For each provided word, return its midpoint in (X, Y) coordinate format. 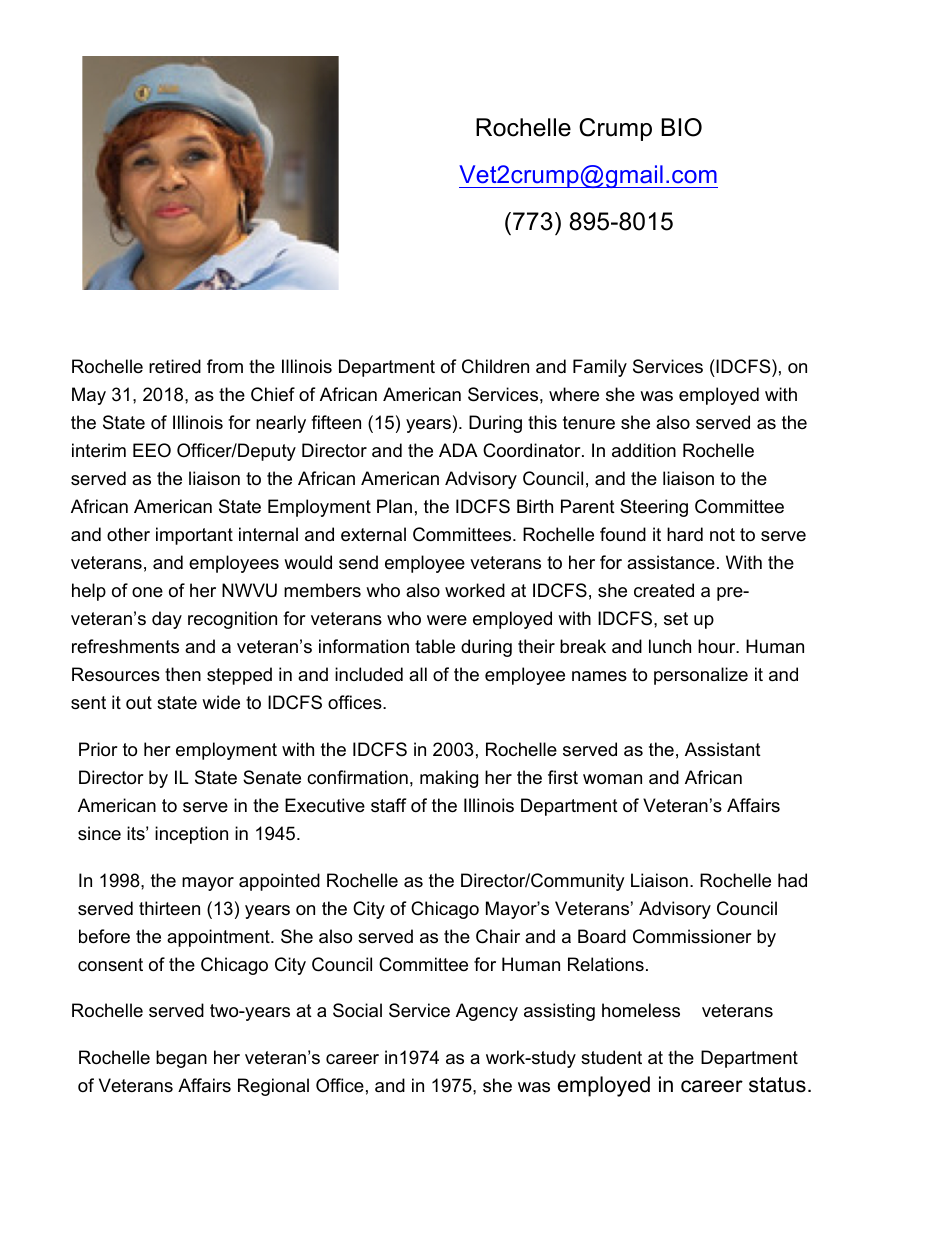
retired (175, 366)
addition (644, 450)
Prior (98, 749)
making (449, 779)
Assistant (723, 749)
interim (99, 450)
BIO (681, 127)
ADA (458, 450)
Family (600, 368)
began (181, 1059)
